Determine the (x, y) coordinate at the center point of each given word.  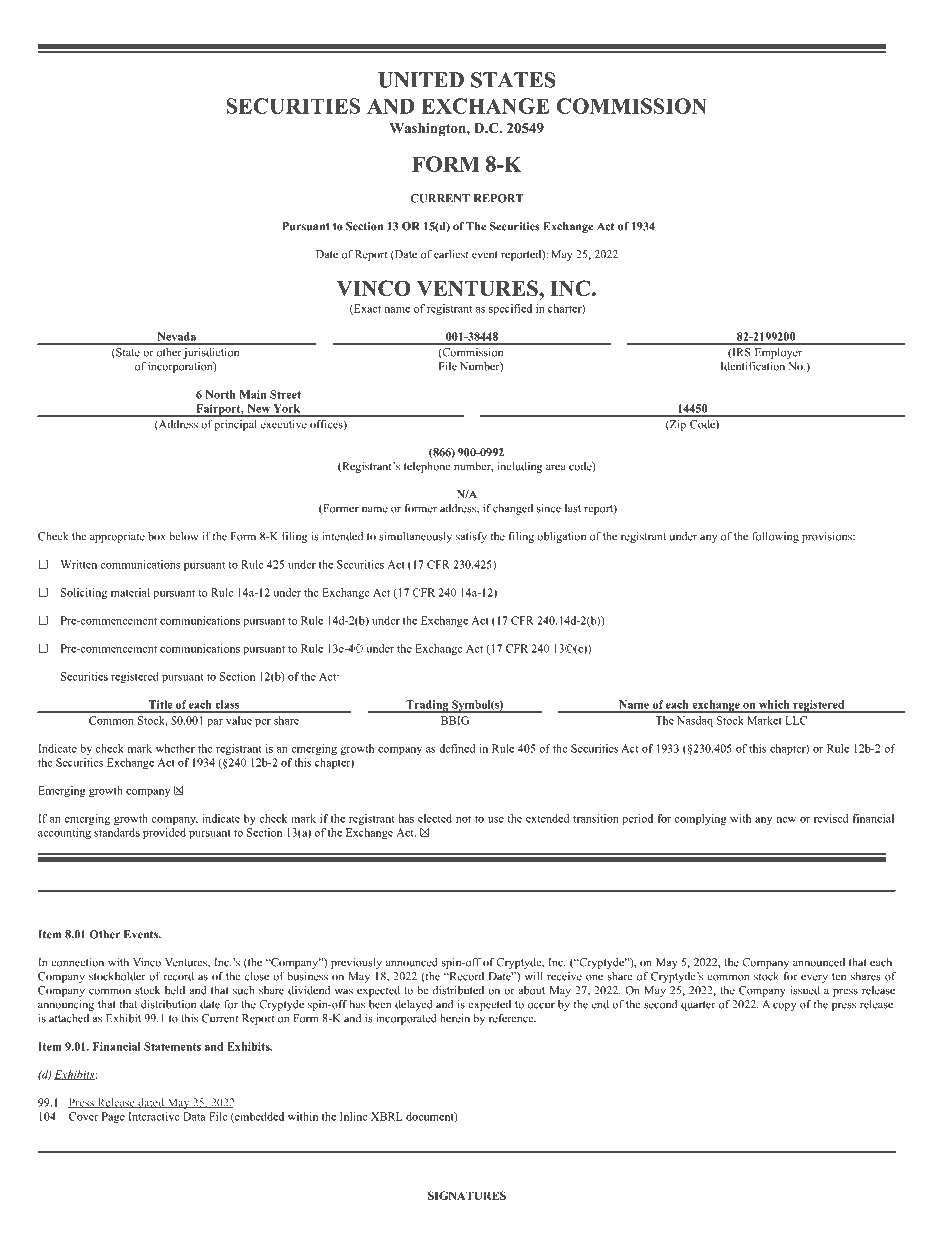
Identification (753, 366)
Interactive (153, 1116)
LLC (796, 720)
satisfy (471, 537)
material (130, 592)
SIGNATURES (467, 1195)
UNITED (421, 80)
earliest (451, 254)
